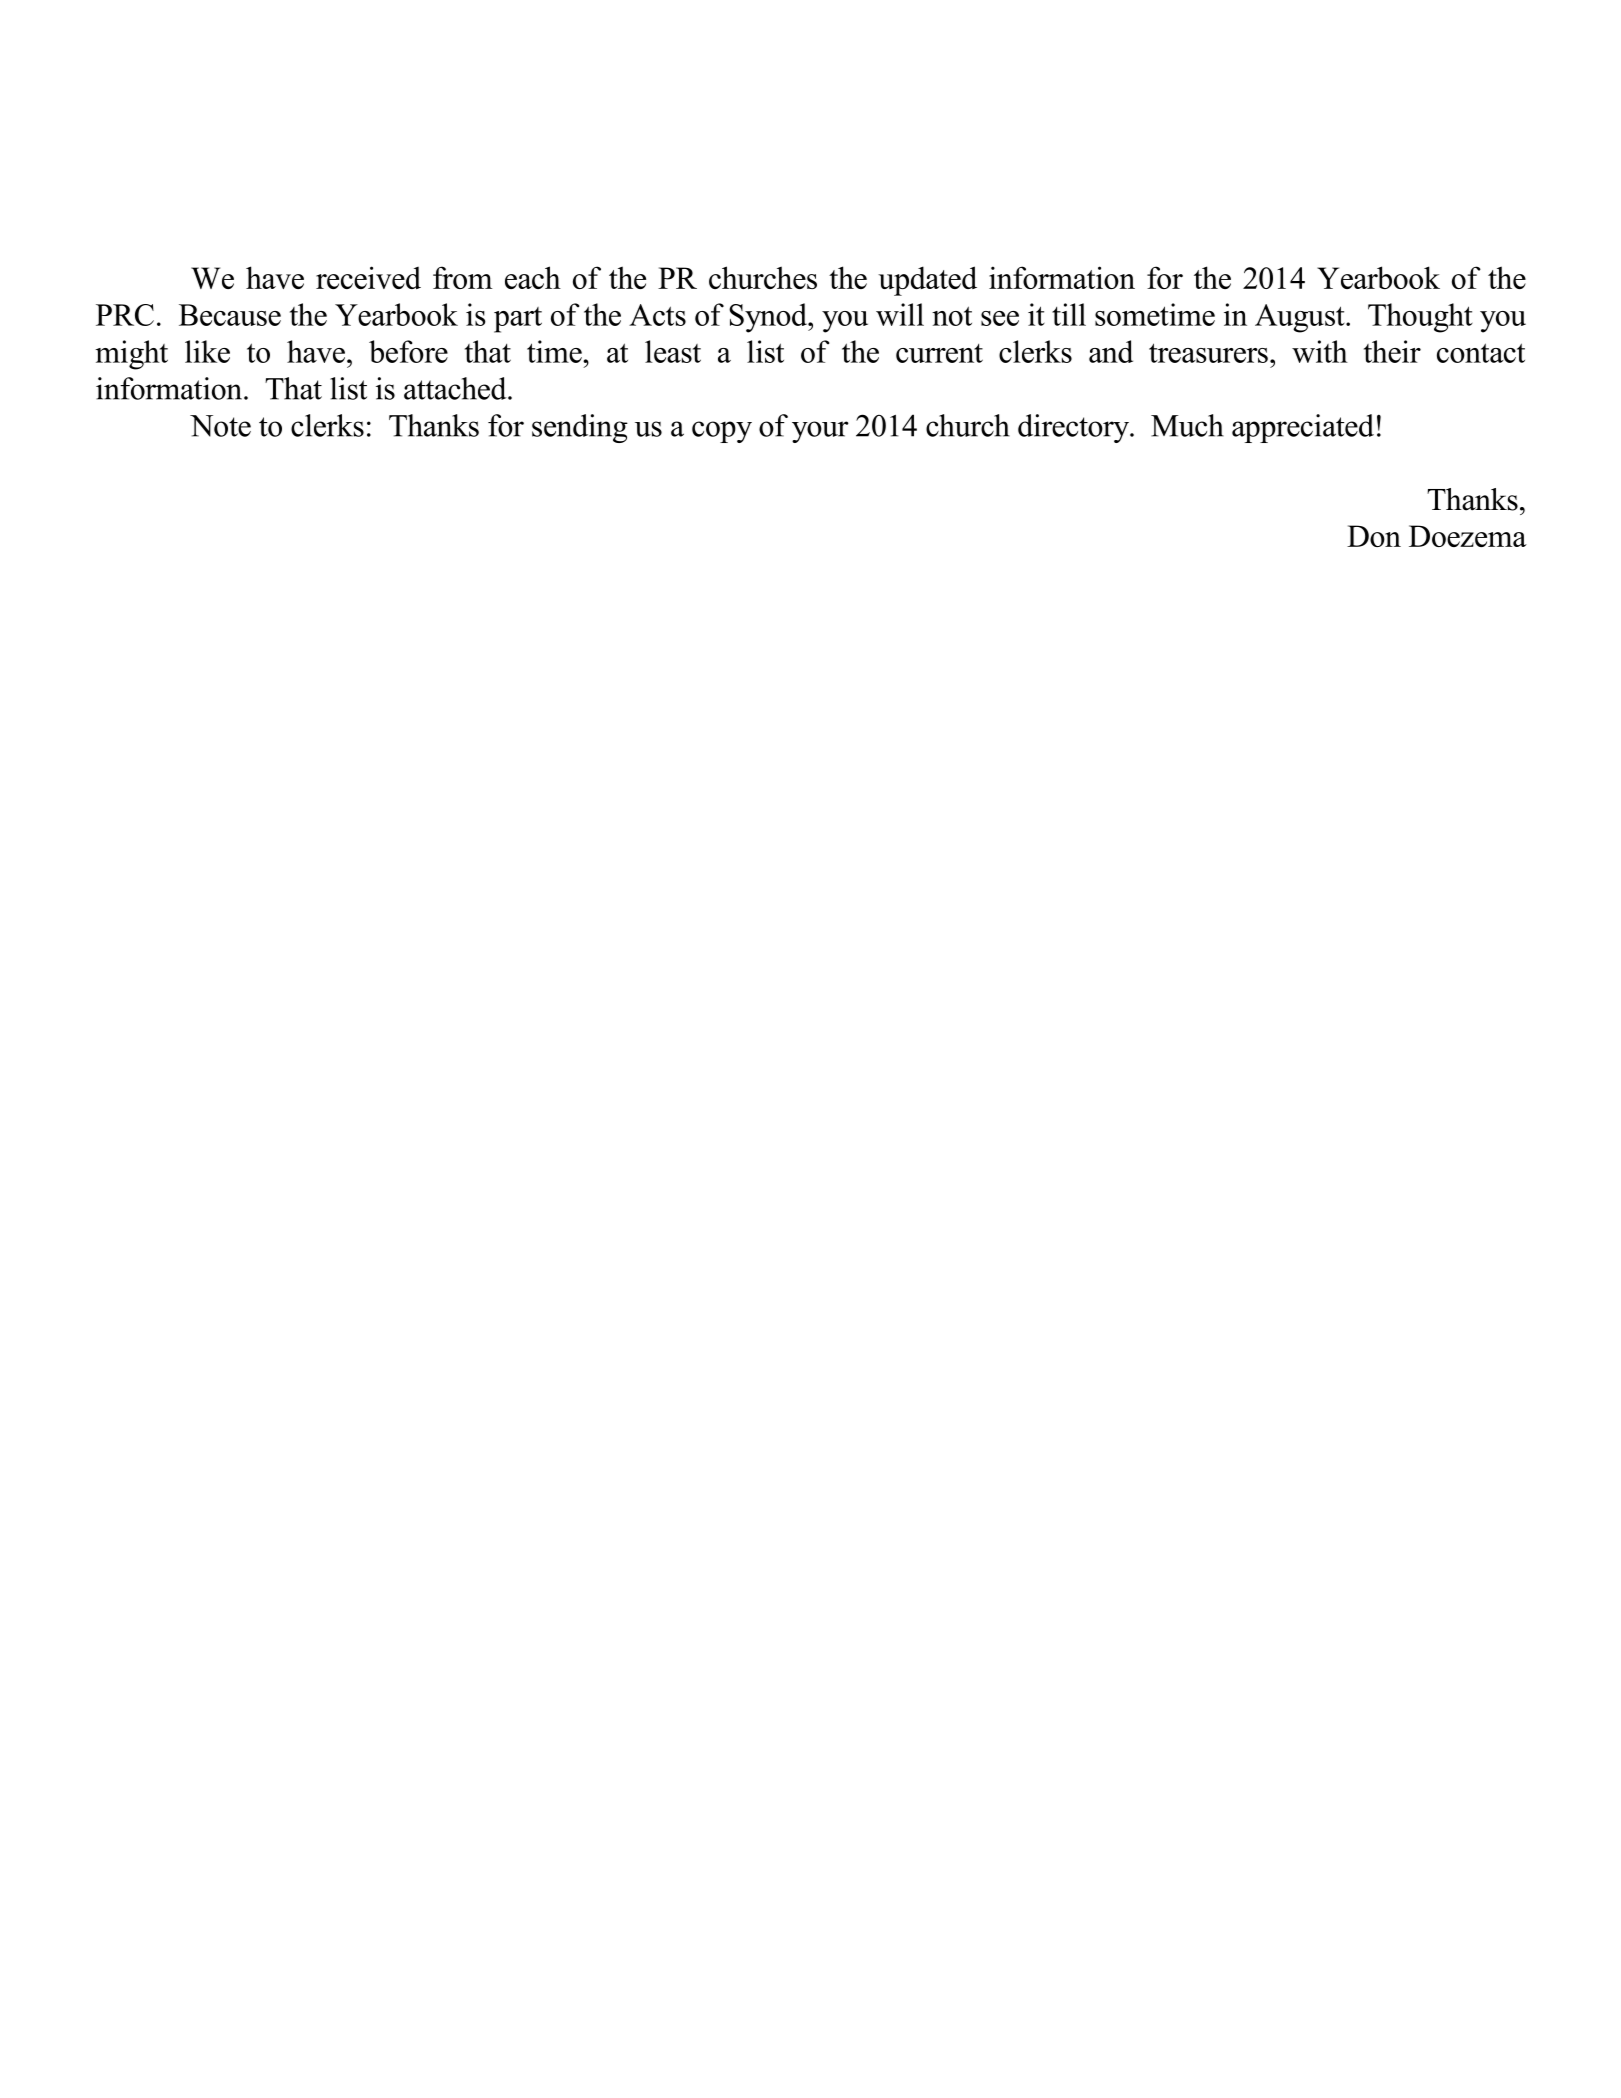 The height and width of the page is (2098, 1621). What do you see at coordinates (927, 281) in the page?
I see `updated` at bounding box center [927, 281].
